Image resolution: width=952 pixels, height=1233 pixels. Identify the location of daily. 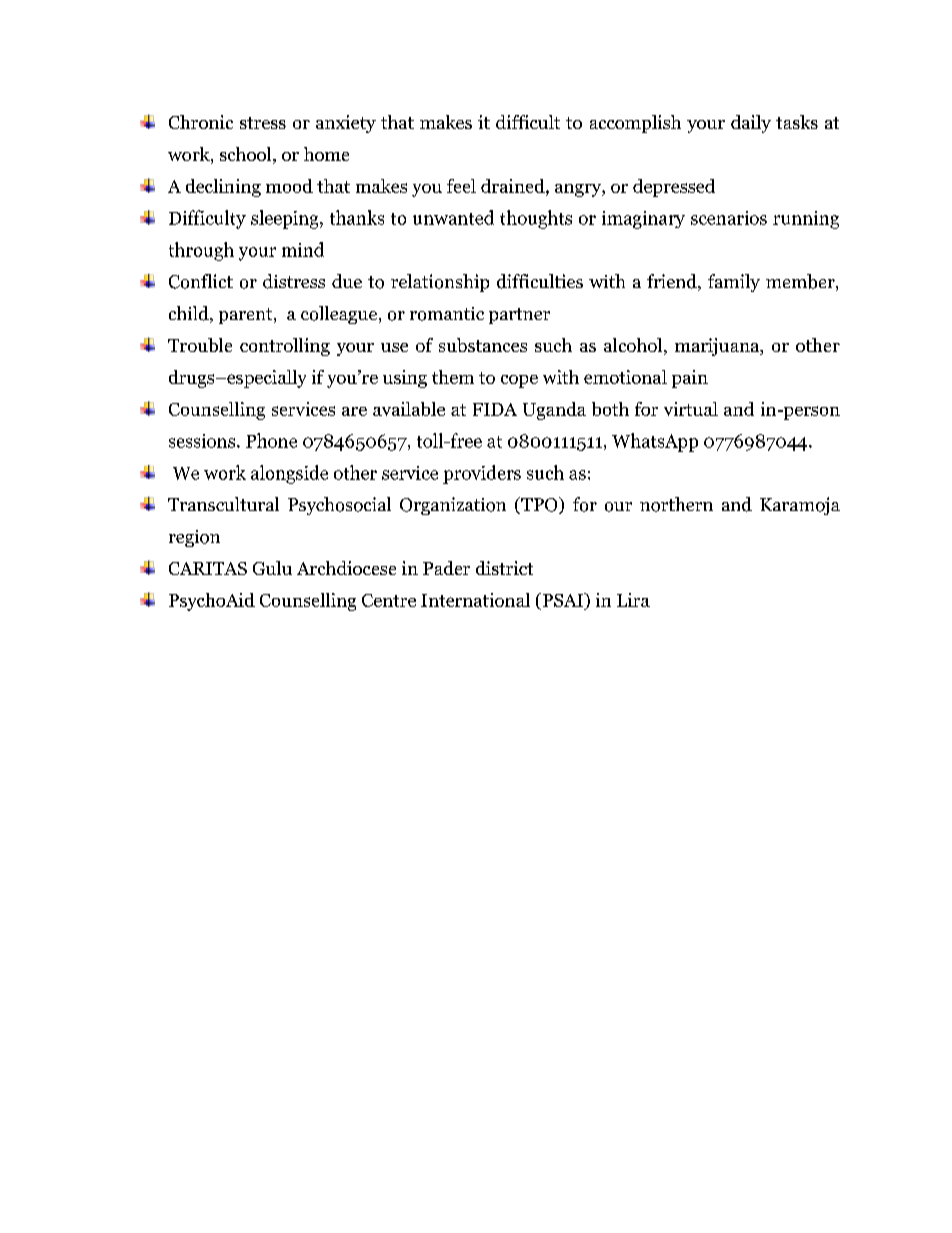
(751, 124).
